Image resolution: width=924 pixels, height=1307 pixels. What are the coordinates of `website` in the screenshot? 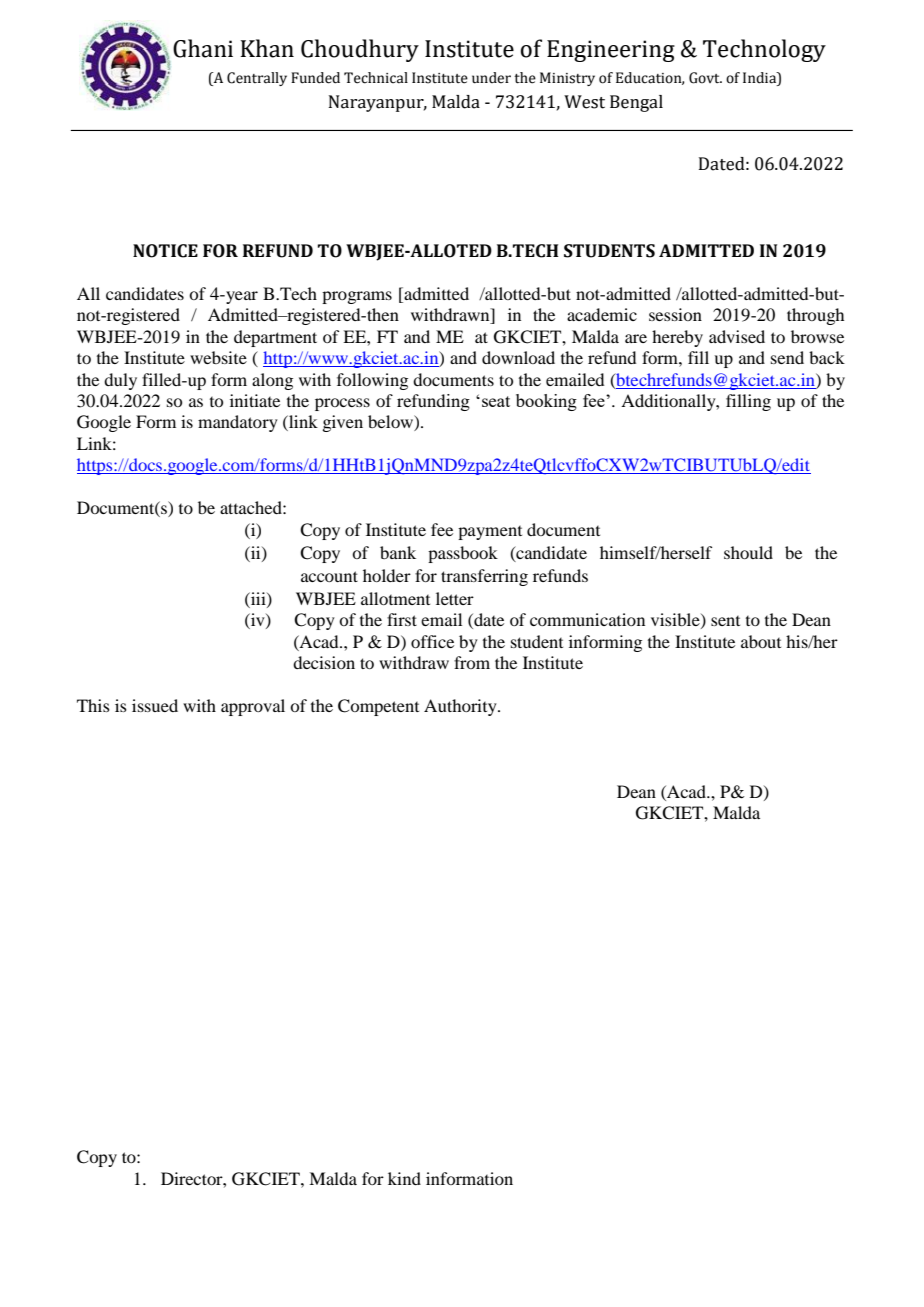 It's located at (218, 357).
